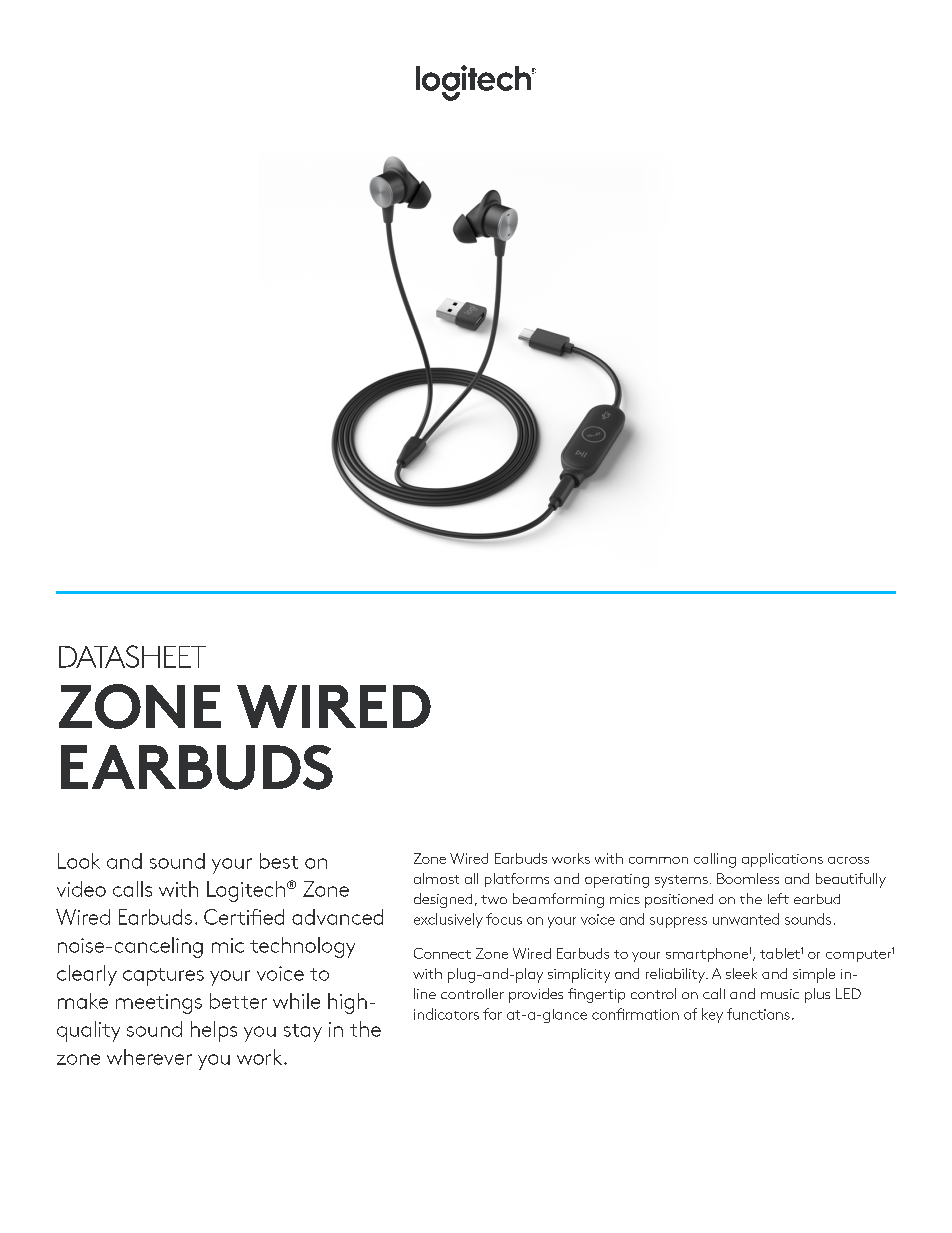  I want to click on Certified, so click(244, 917).
